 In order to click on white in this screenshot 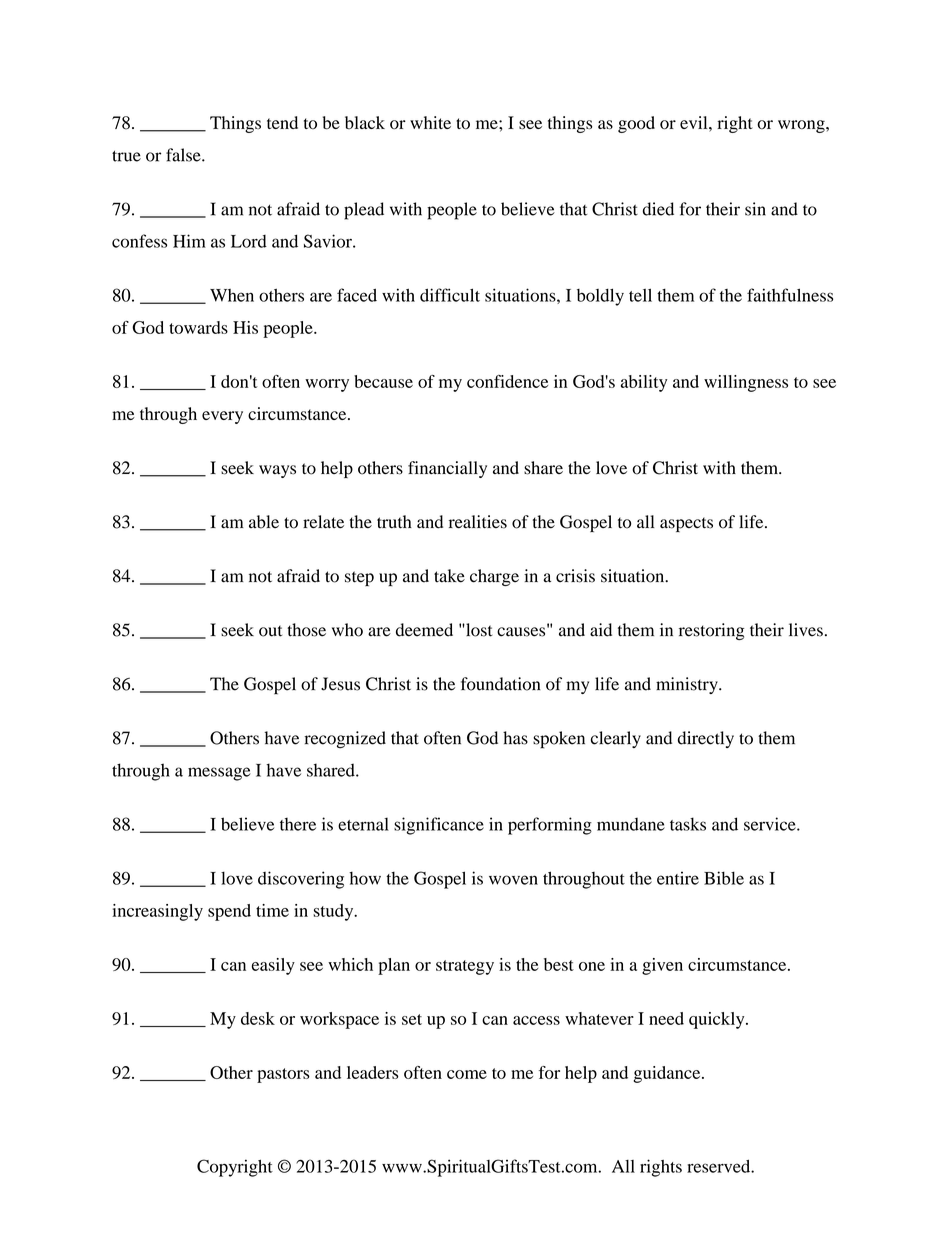, I will do `click(430, 122)`.
